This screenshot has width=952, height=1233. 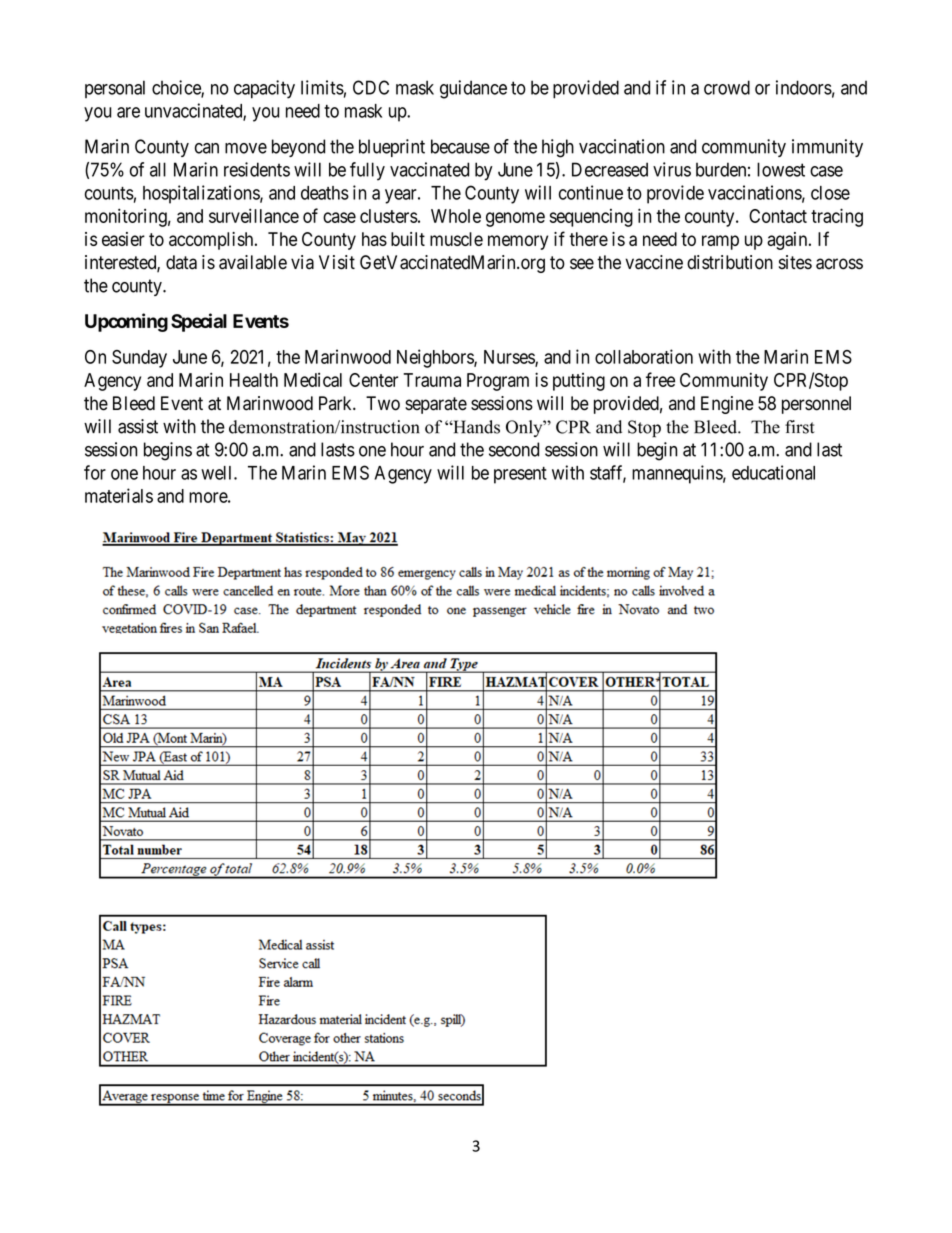 I want to click on educational, so click(x=773, y=472).
